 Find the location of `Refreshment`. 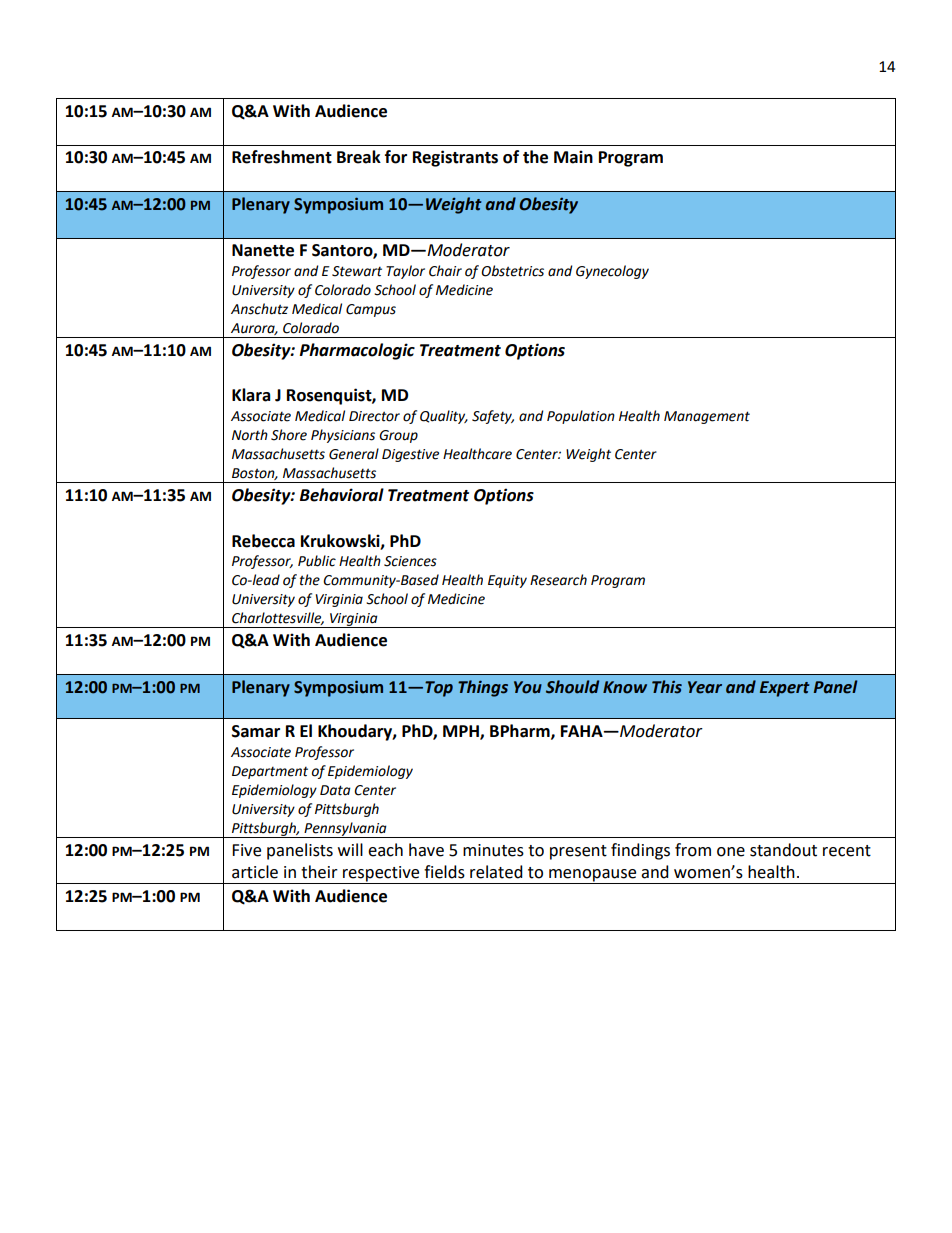

Refreshment is located at coordinates (282, 157).
